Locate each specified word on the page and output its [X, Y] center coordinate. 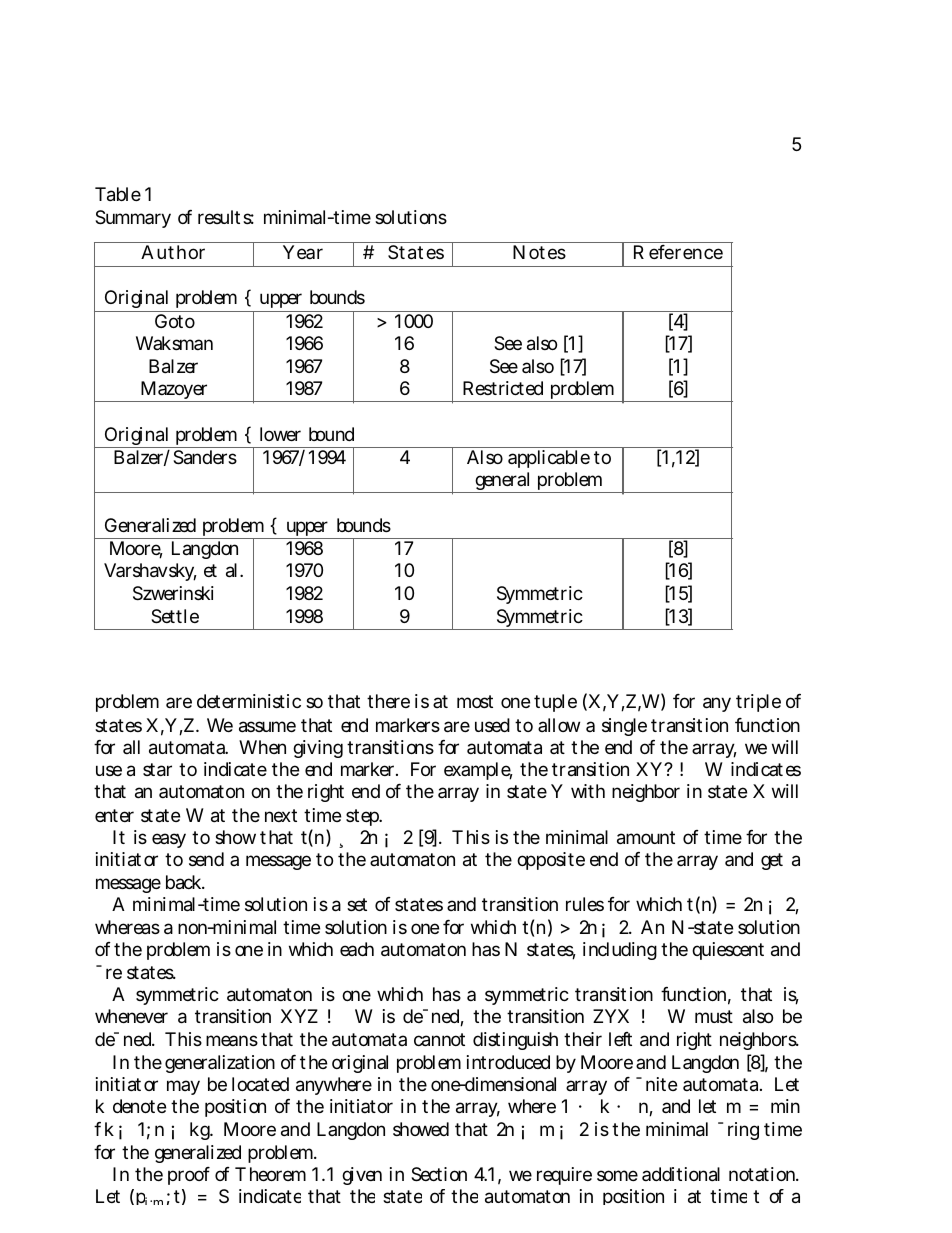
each [357, 949]
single [624, 727]
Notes [539, 252]
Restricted [503, 388]
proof [189, 1176]
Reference [678, 252]
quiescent [728, 951]
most [475, 701]
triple [758, 703]
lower [280, 434]
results [226, 217]
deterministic [249, 701]
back [185, 882]
